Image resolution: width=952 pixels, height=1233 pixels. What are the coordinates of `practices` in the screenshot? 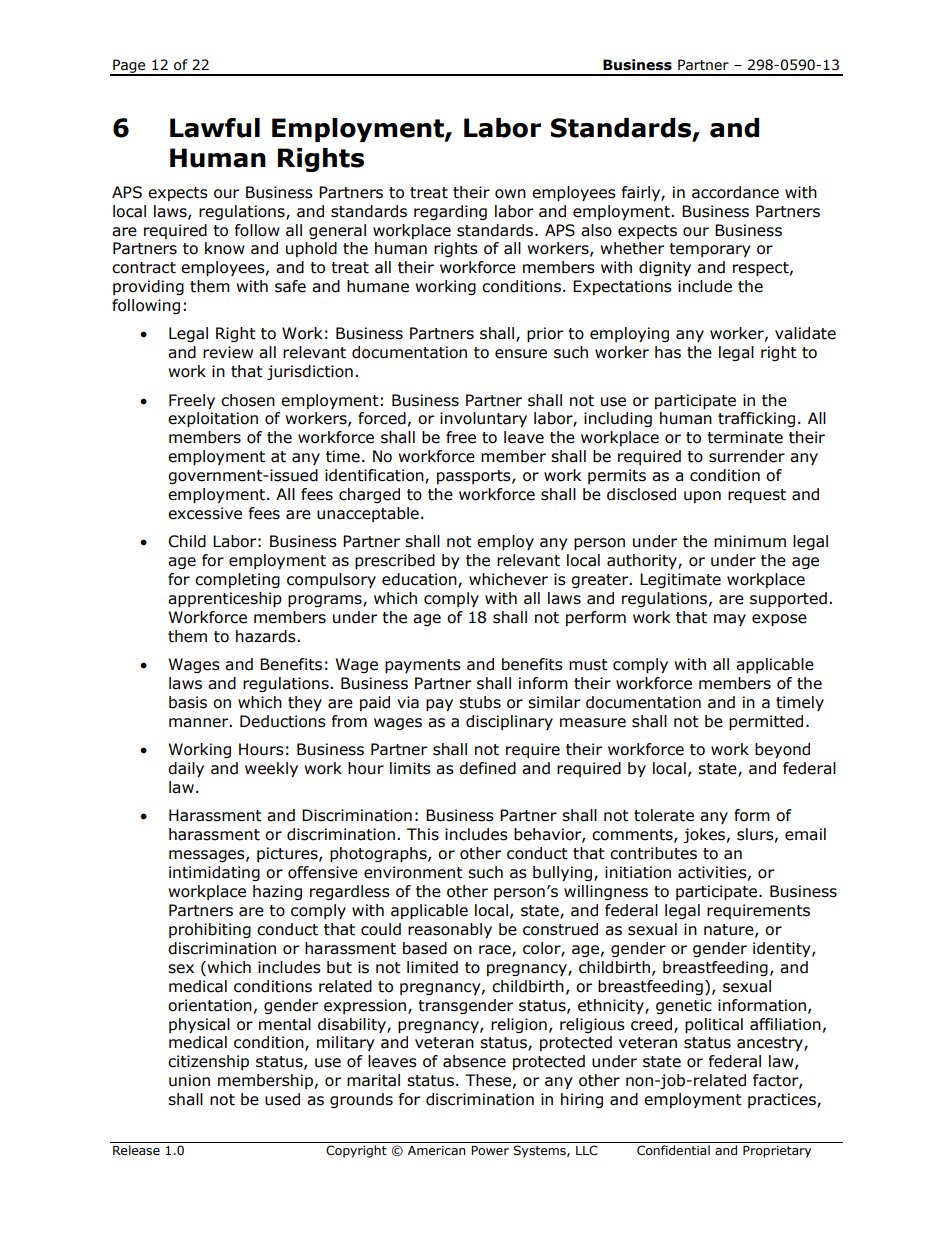 It's located at (783, 1100).
